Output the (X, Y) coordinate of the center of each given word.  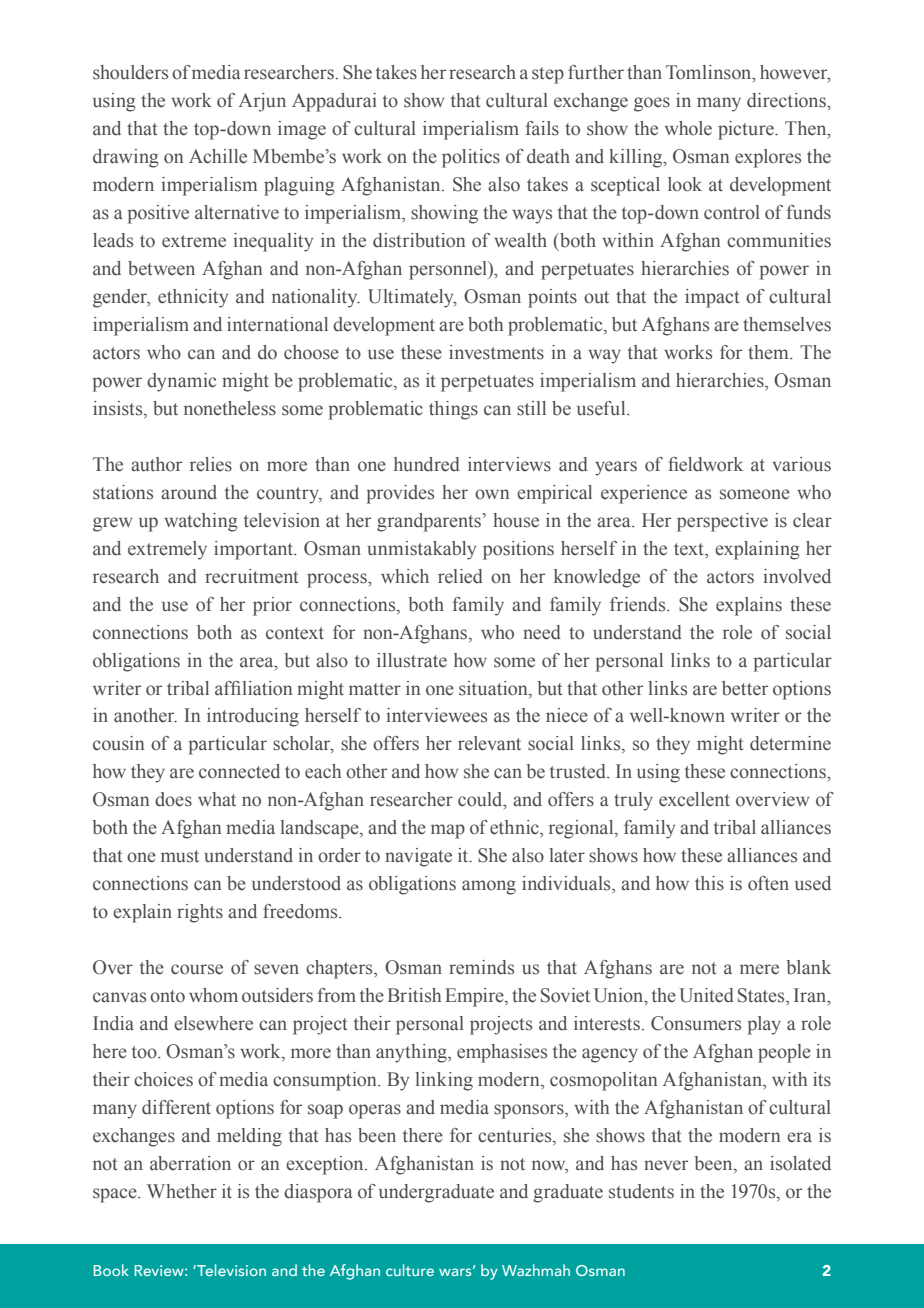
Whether (182, 1191)
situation (494, 688)
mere (759, 969)
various (801, 464)
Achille (218, 156)
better (745, 688)
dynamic (181, 382)
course (197, 969)
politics (471, 158)
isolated (800, 1163)
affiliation (253, 688)
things (453, 410)
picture (747, 130)
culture (410, 1270)
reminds (481, 967)
